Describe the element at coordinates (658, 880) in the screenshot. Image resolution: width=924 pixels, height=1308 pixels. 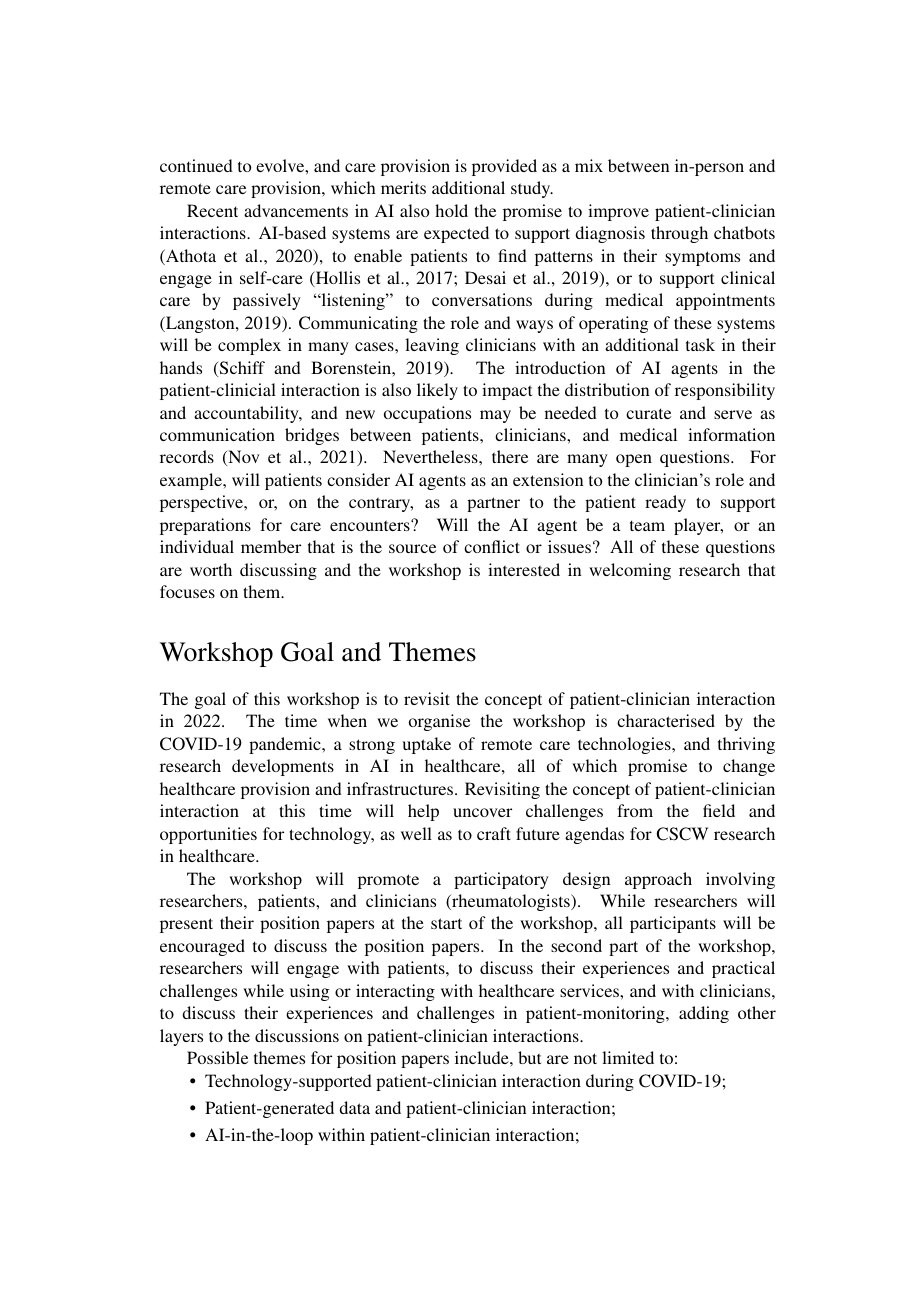
I see `approach` at that location.
